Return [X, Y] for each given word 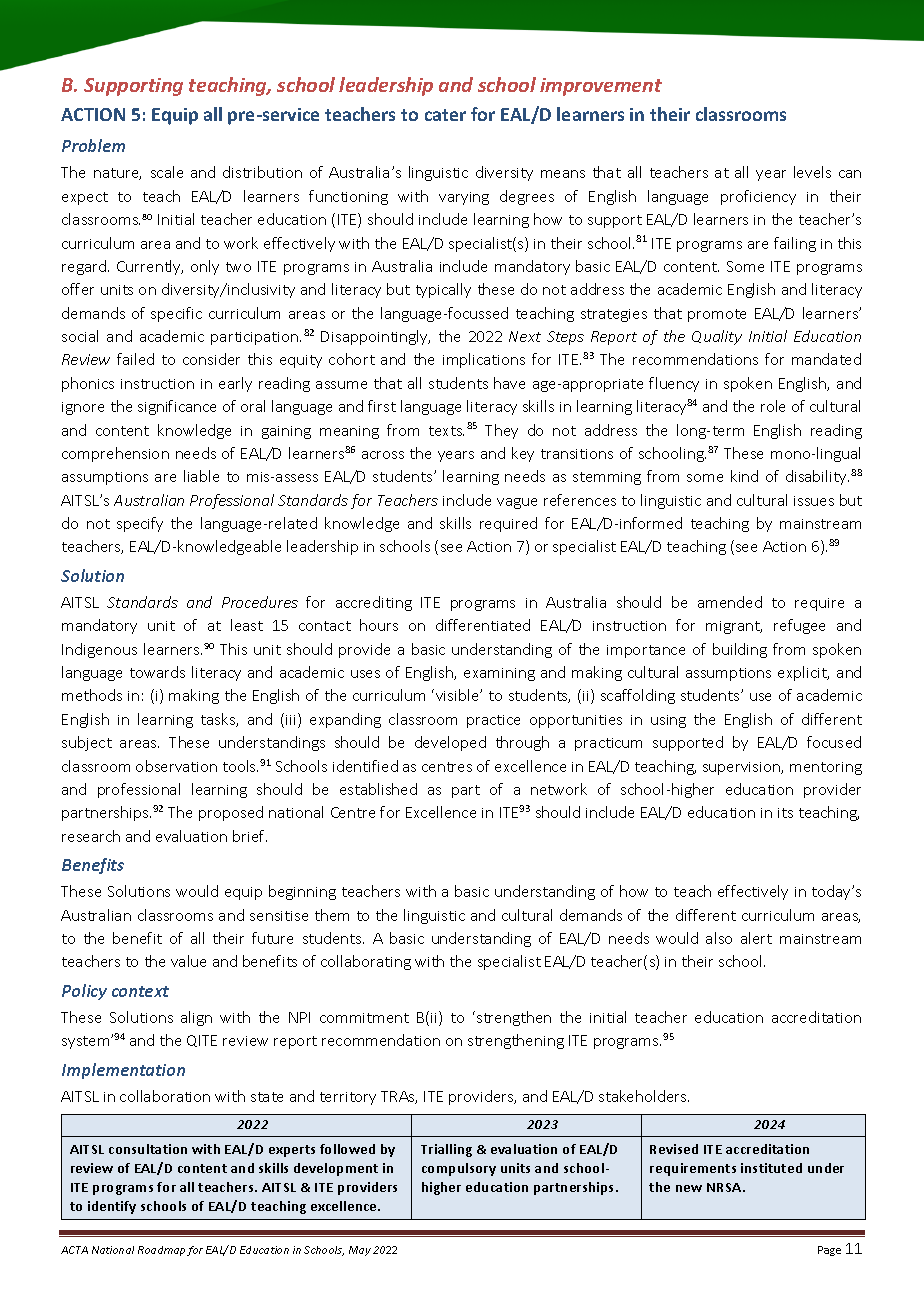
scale [167, 172]
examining [499, 674]
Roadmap [161, 1251]
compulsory [459, 1169]
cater [445, 115]
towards [157, 672]
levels [812, 172]
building [740, 650]
